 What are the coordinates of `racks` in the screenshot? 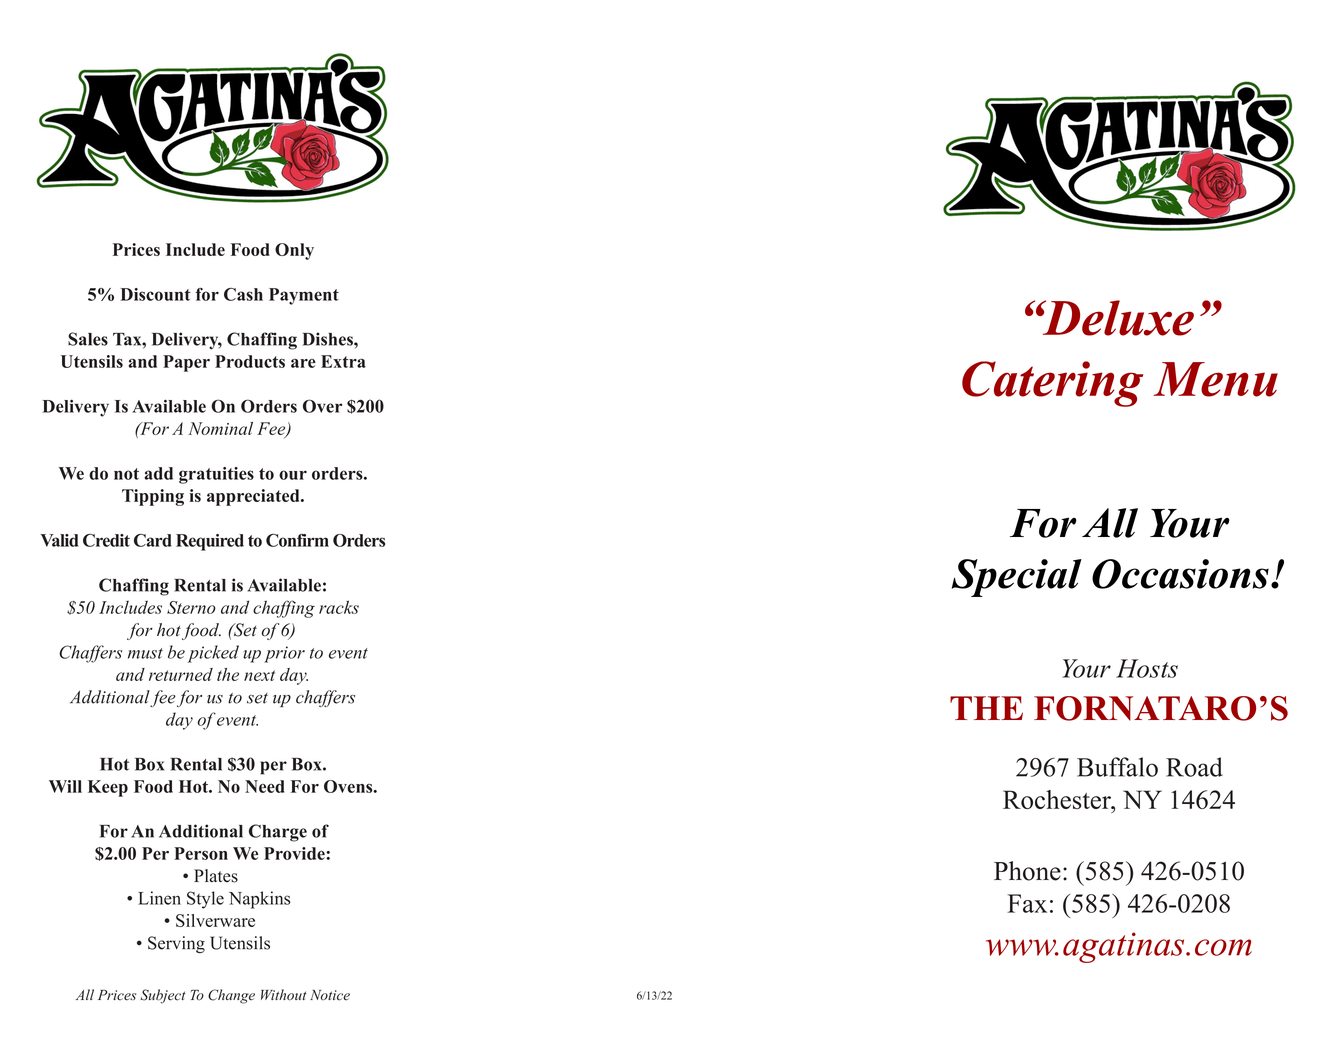 It's located at (339, 607).
